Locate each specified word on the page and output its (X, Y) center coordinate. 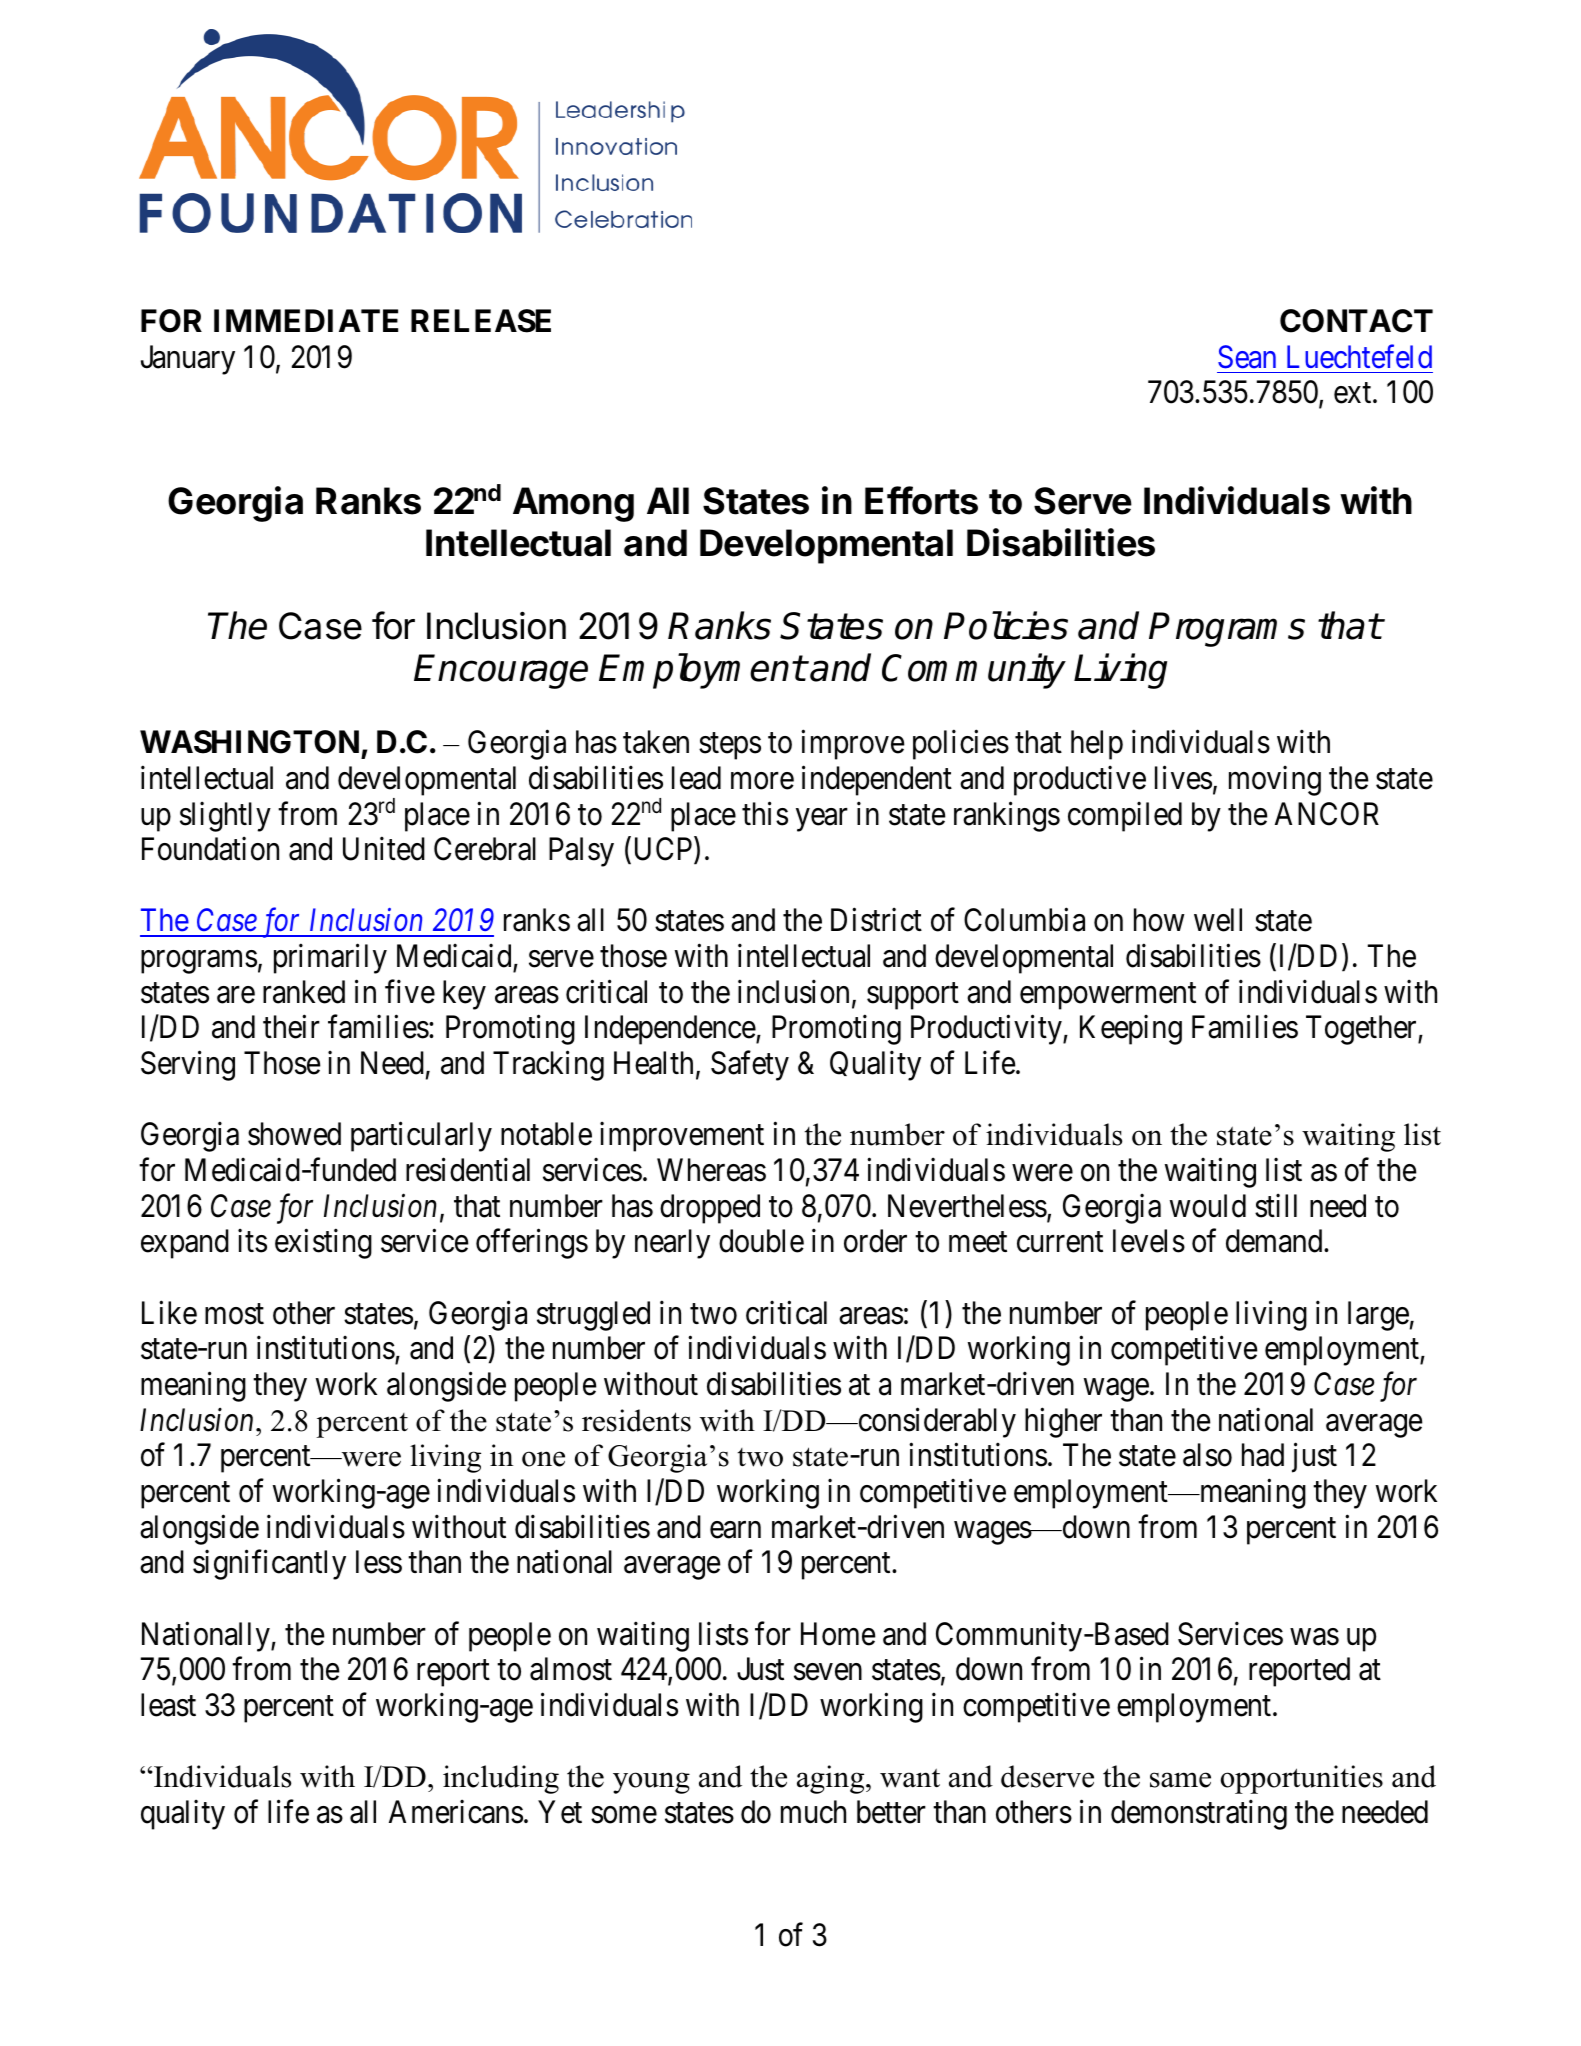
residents (636, 1420)
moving (1275, 781)
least (168, 1705)
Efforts (921, 500)
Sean (1247, 357)
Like (169, 1313)
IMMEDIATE (306, 320)
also (1207, 1455)
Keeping (1131, 1030)
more (762, 781)
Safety (750, 1066)
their (291, 1027)
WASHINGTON (249, 742)
